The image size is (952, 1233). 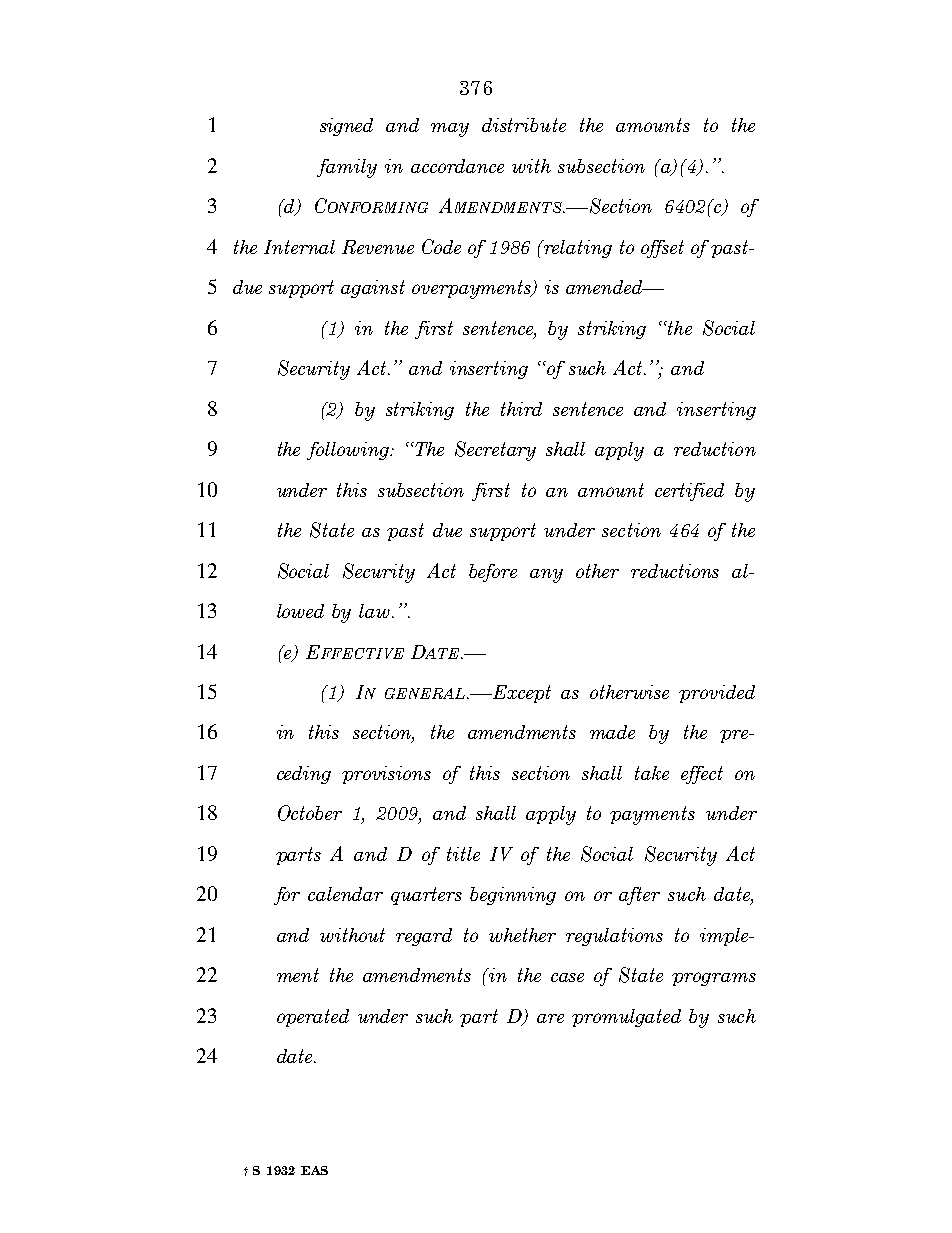 I want to click on distribute, so click(x=524, y=125).
